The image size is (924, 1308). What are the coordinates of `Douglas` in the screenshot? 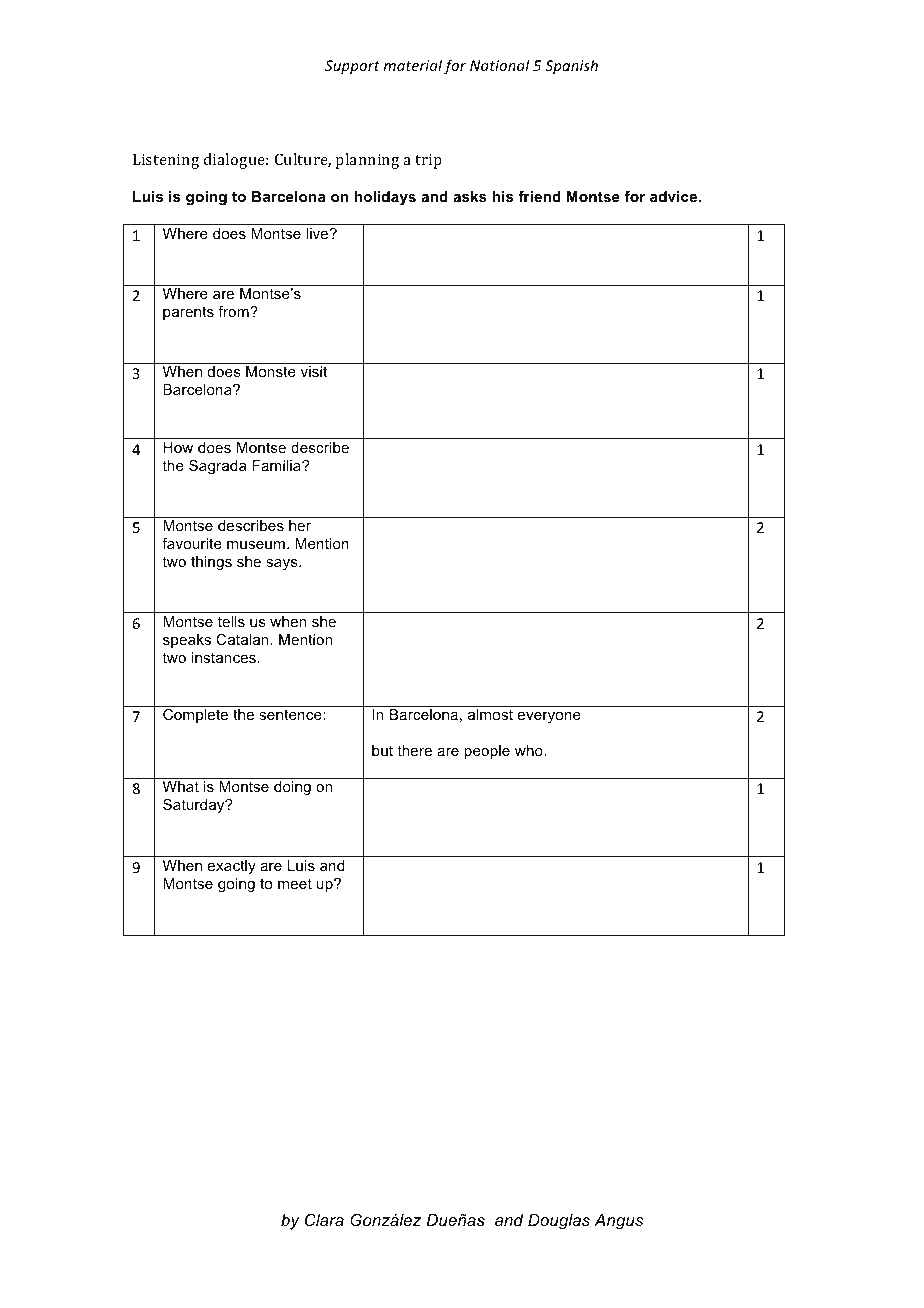 It's located at (559, 1222).
